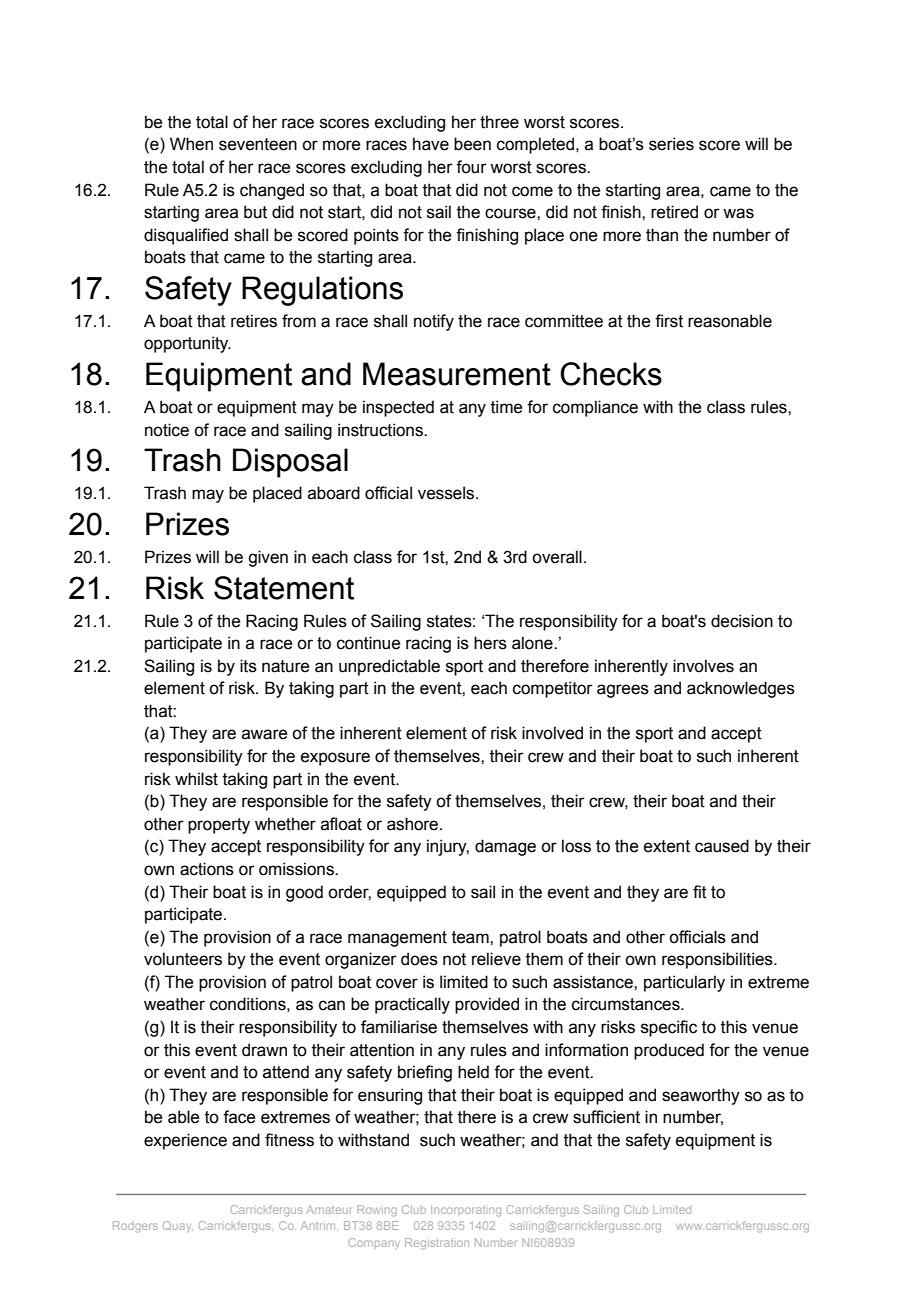 This image has height=1307, width=924. What do you see at coordinates (248, 666) in the image?
I see `its` at bounding box center [248, 666].
